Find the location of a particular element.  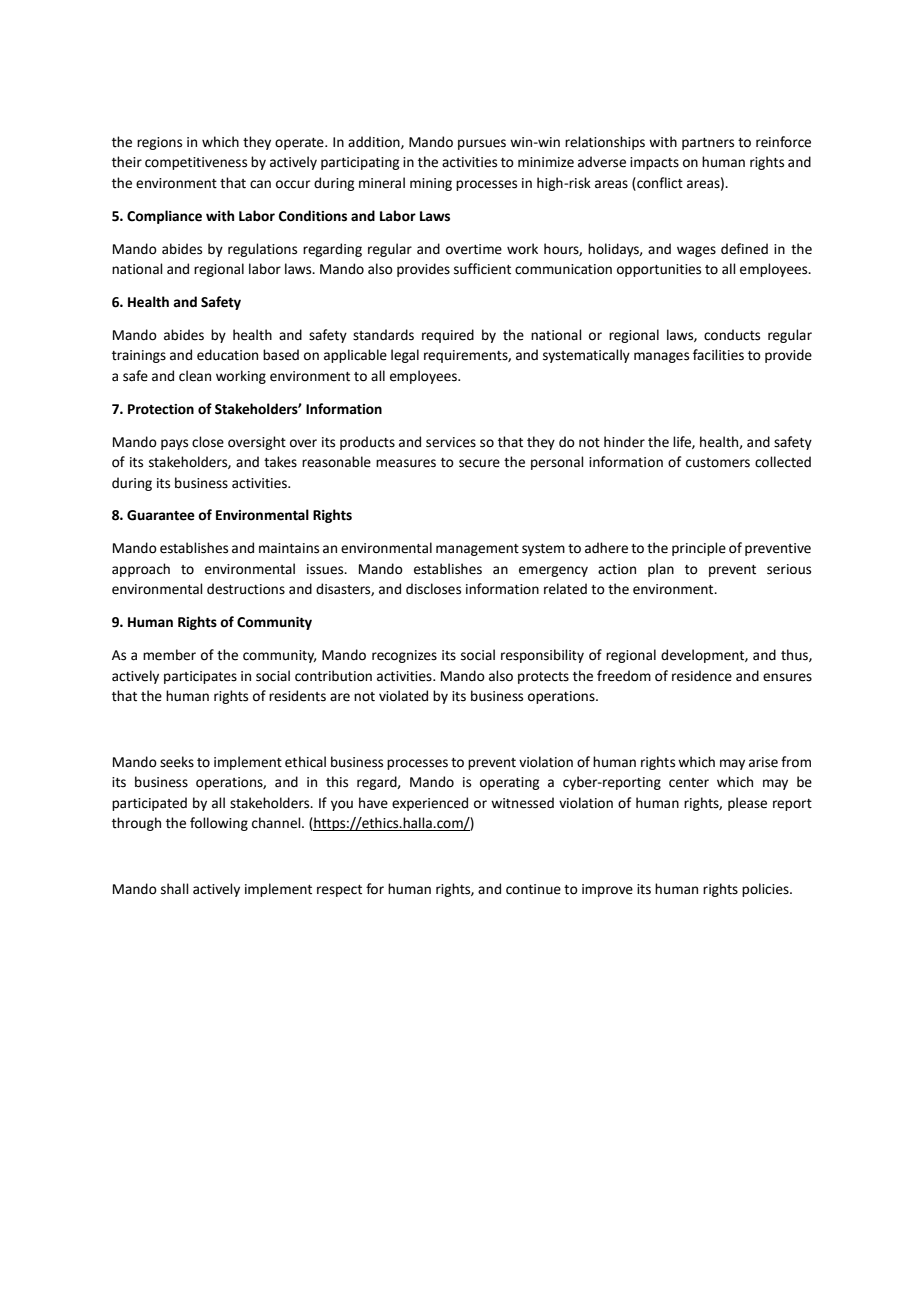

partners is located at coordinates (708, 144).
